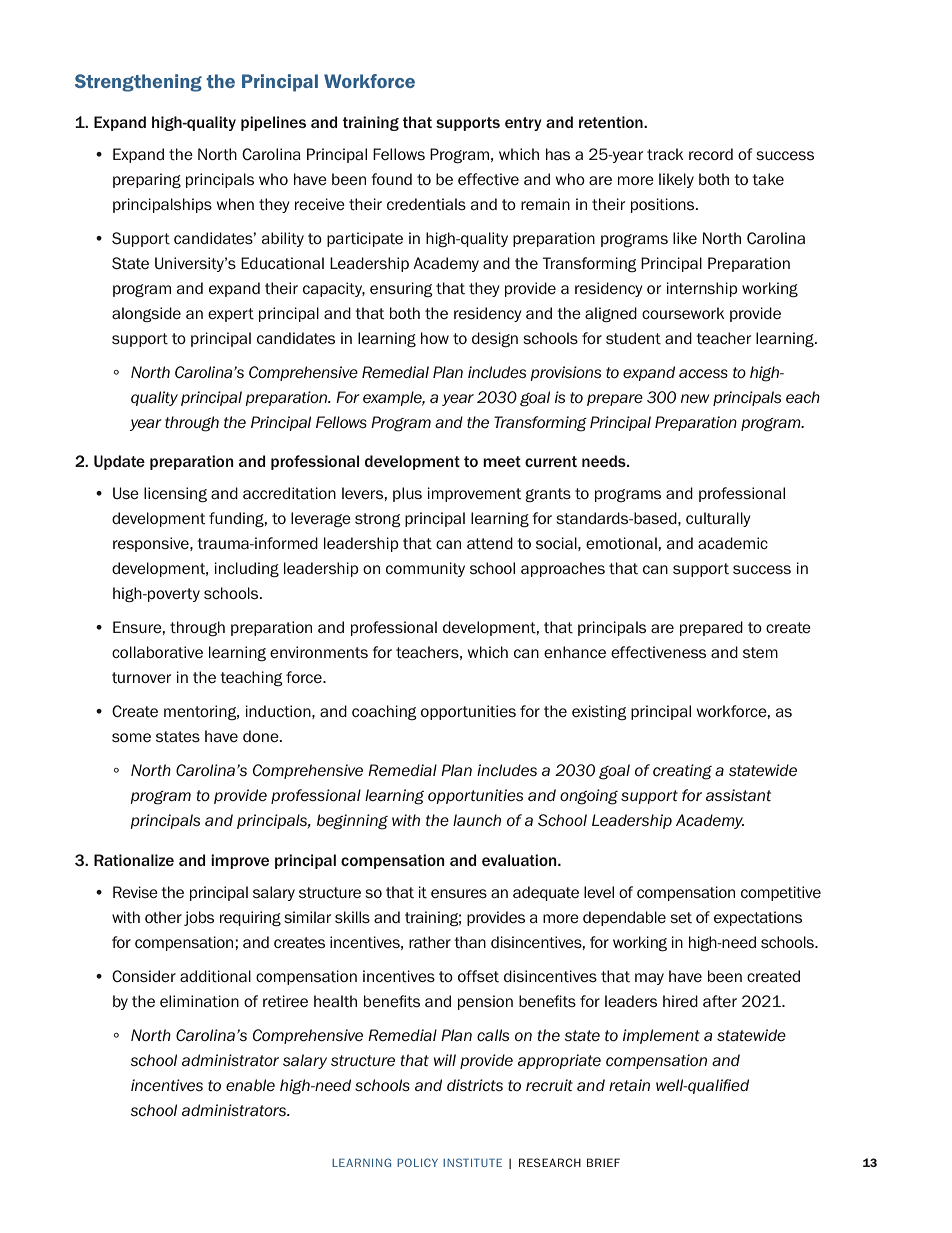 The height and width of the page is (1233, 952). Describe the element at coordinates (682, 772) in the page. I see `creating` at that location.
